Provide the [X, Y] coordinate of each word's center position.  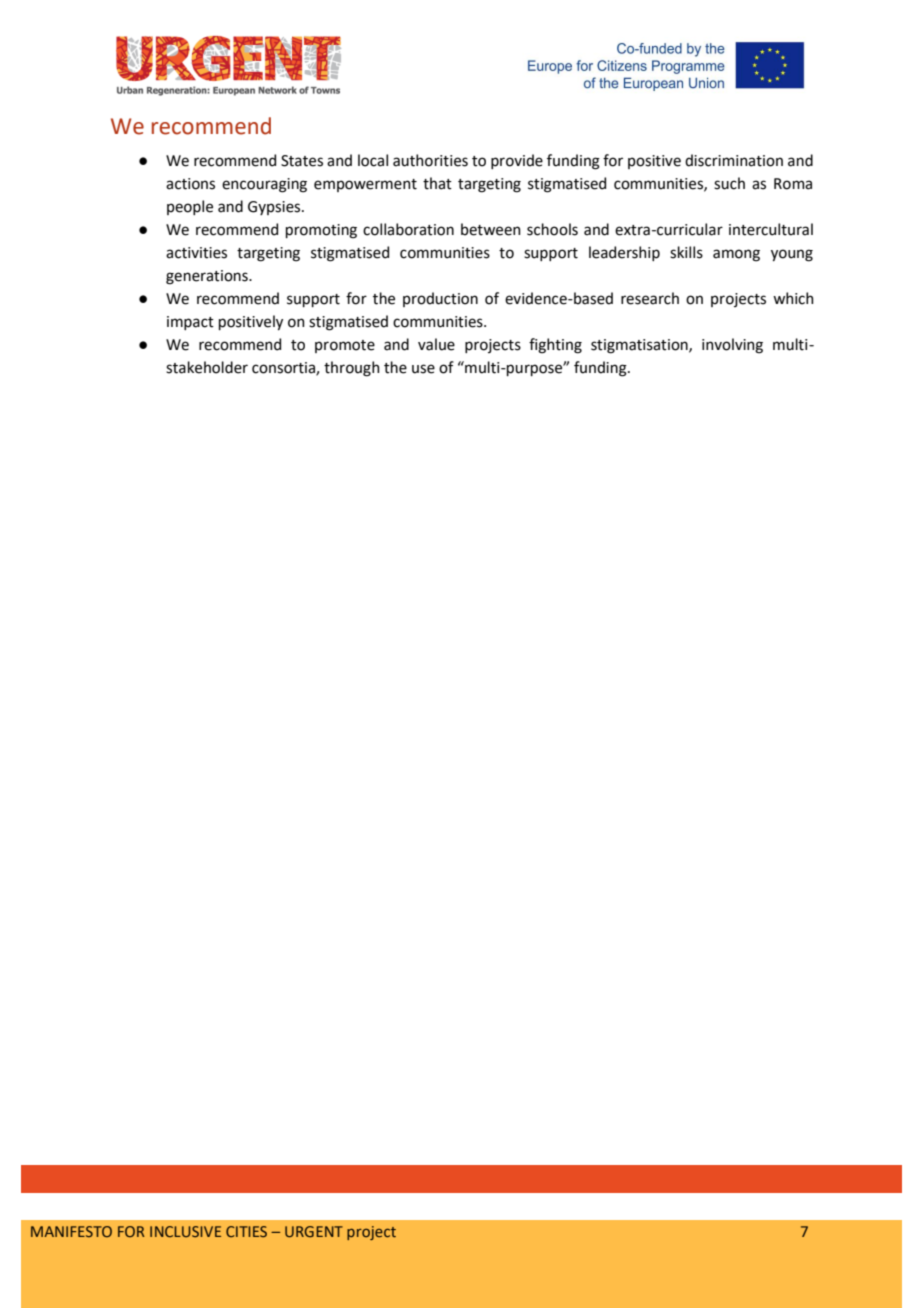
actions [190, 184]
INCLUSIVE [185, 1231]
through [352, 369]
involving [732, 346]
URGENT [314, 1231]
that [437, 183]
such [729, 183]
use [423, 369]
